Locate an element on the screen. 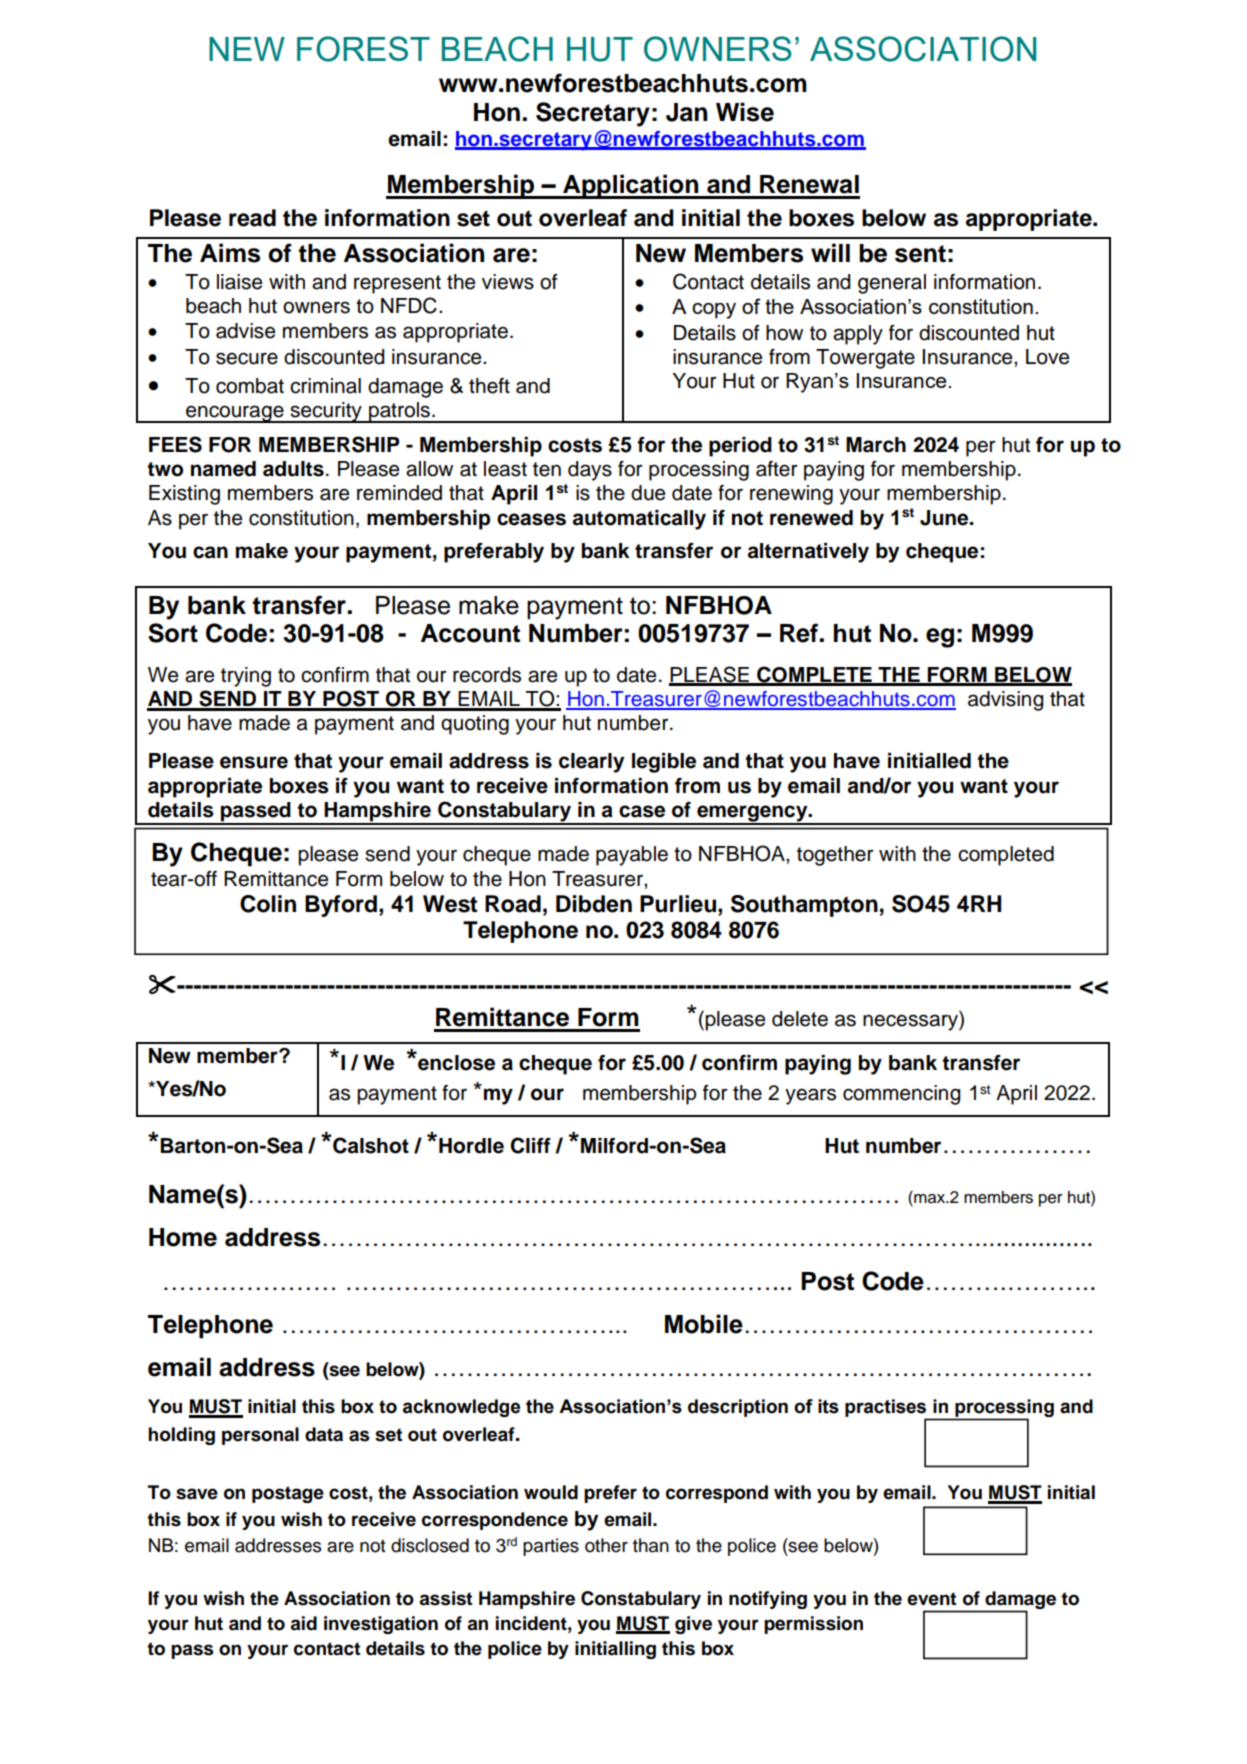  event is located at coordinates (931, 1599).
